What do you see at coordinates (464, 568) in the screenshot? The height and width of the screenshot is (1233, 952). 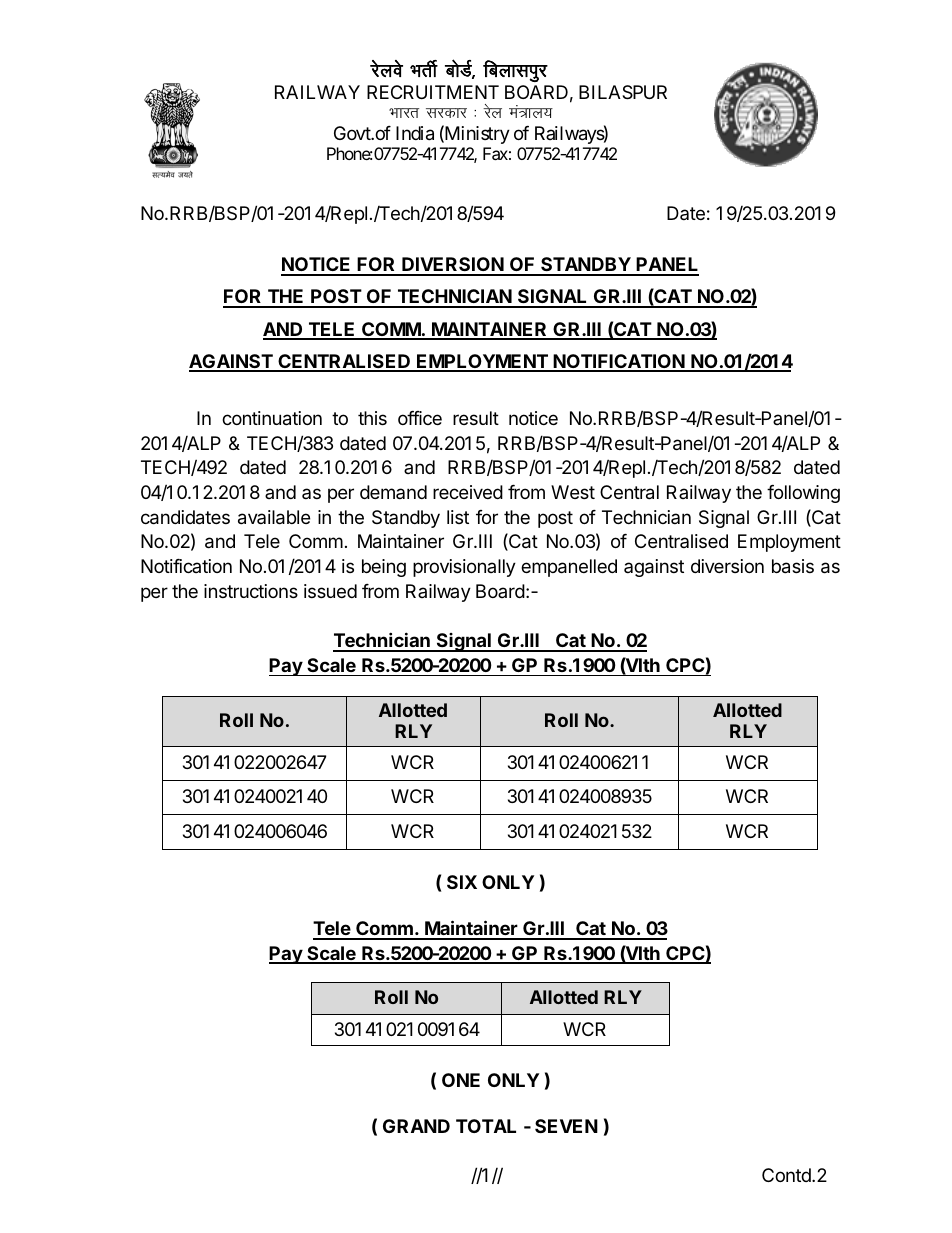 I see `provisionally` at bounding box center [464, 568].
